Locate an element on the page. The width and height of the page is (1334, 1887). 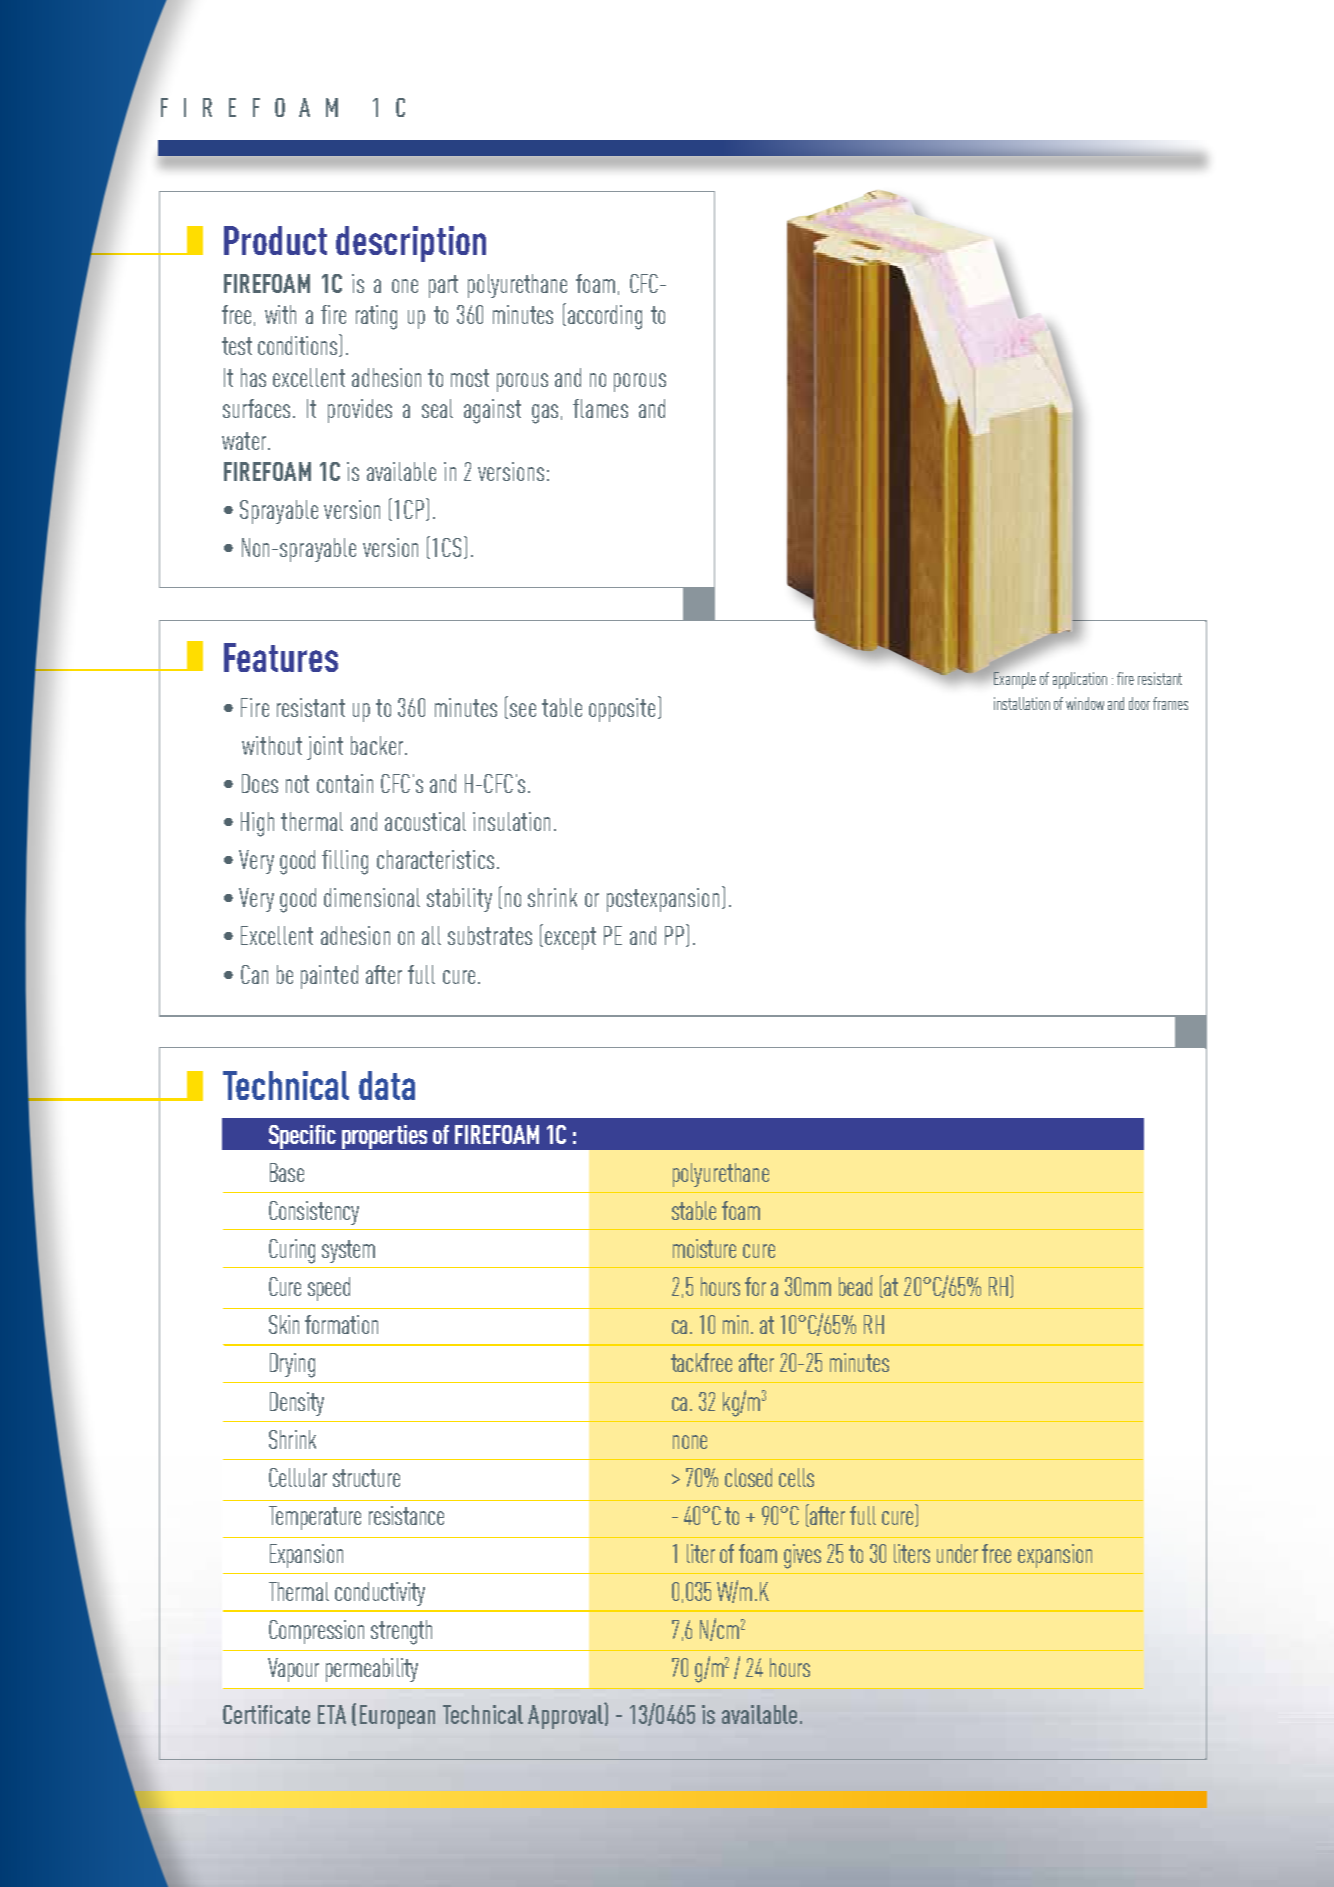
joint is located at coordinates (325, 748).
